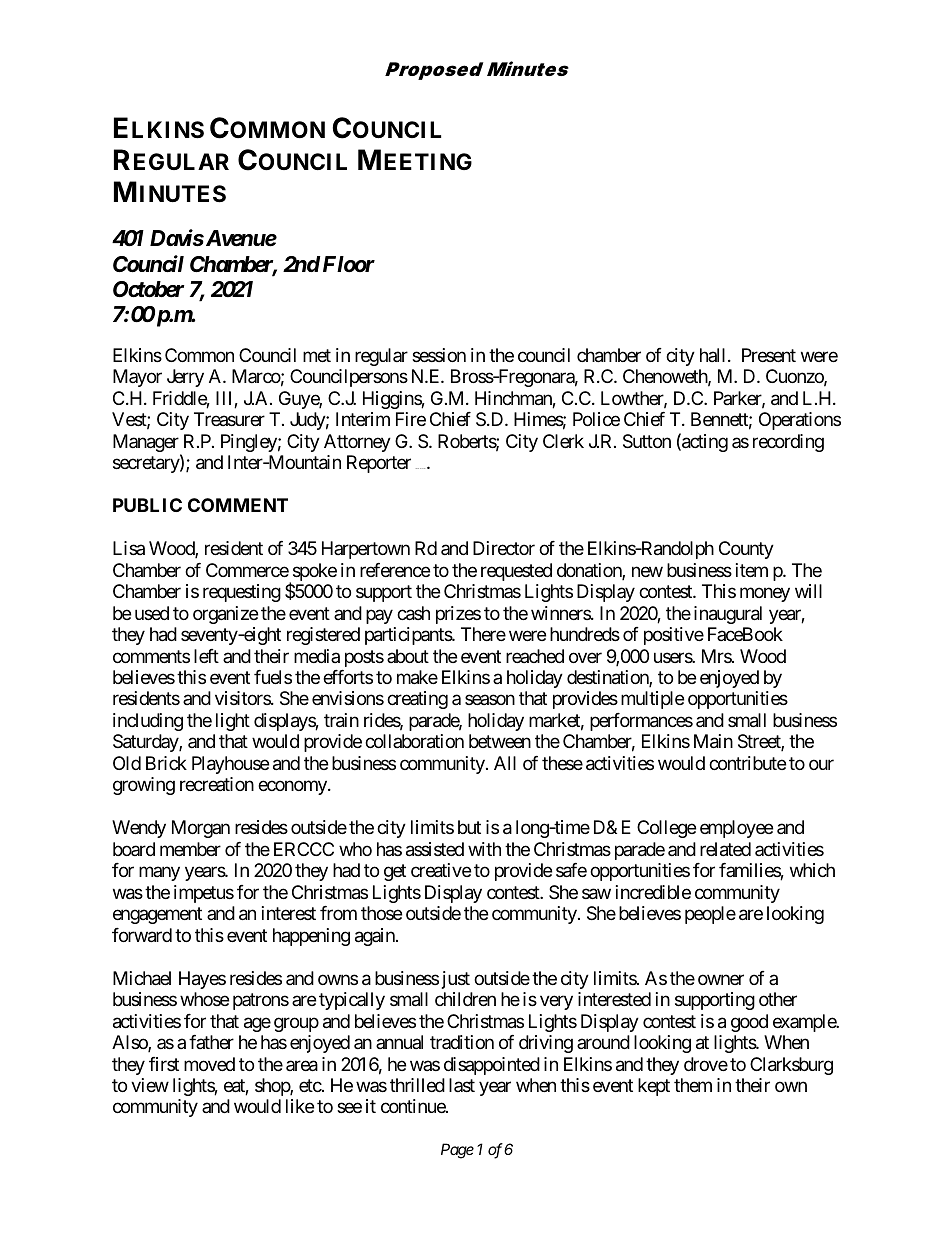 The image size is (952, 1233). I want to click on PUBLIC, so click(147, 505).
